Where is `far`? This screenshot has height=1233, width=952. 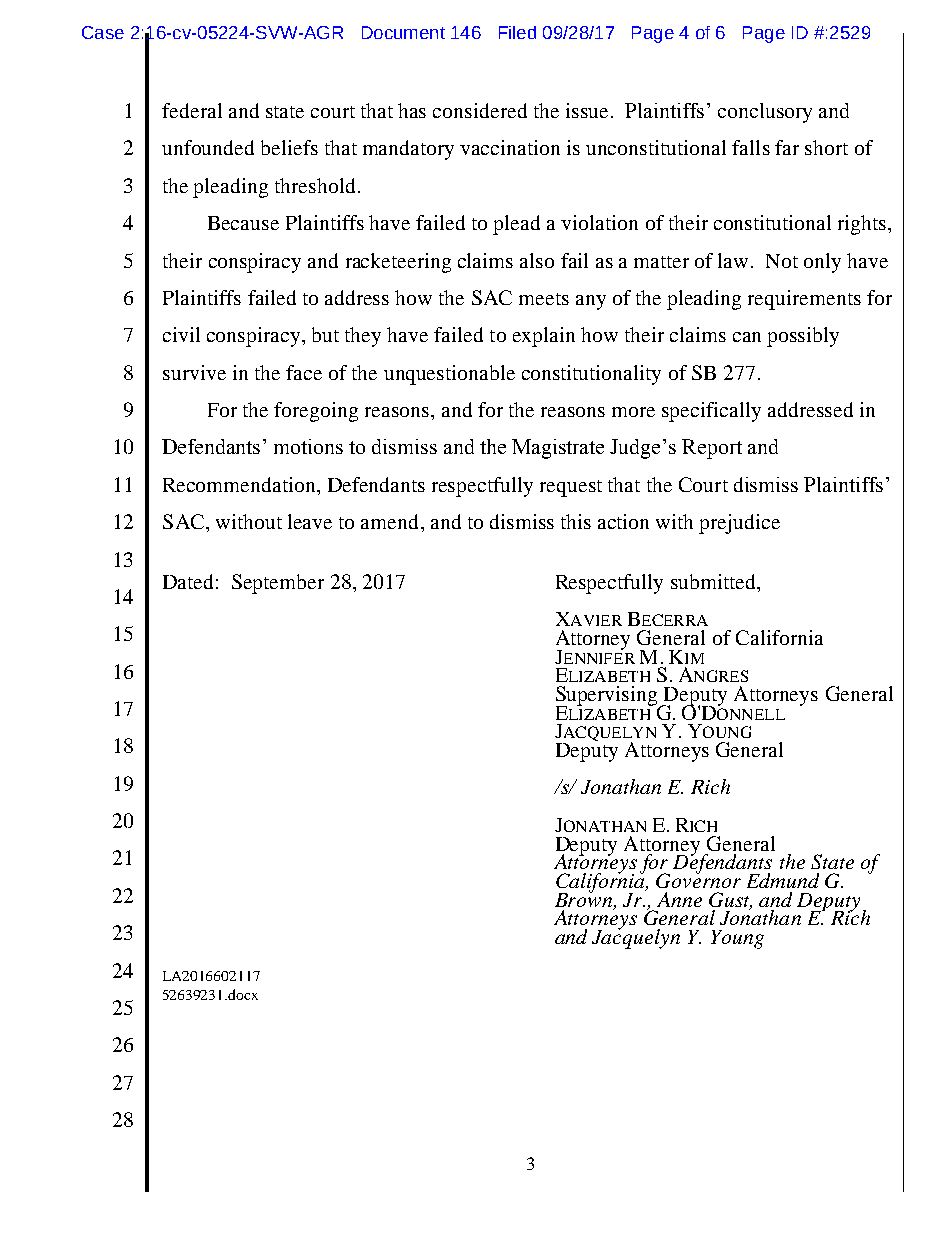 far is located at coordinates (787, 147).
